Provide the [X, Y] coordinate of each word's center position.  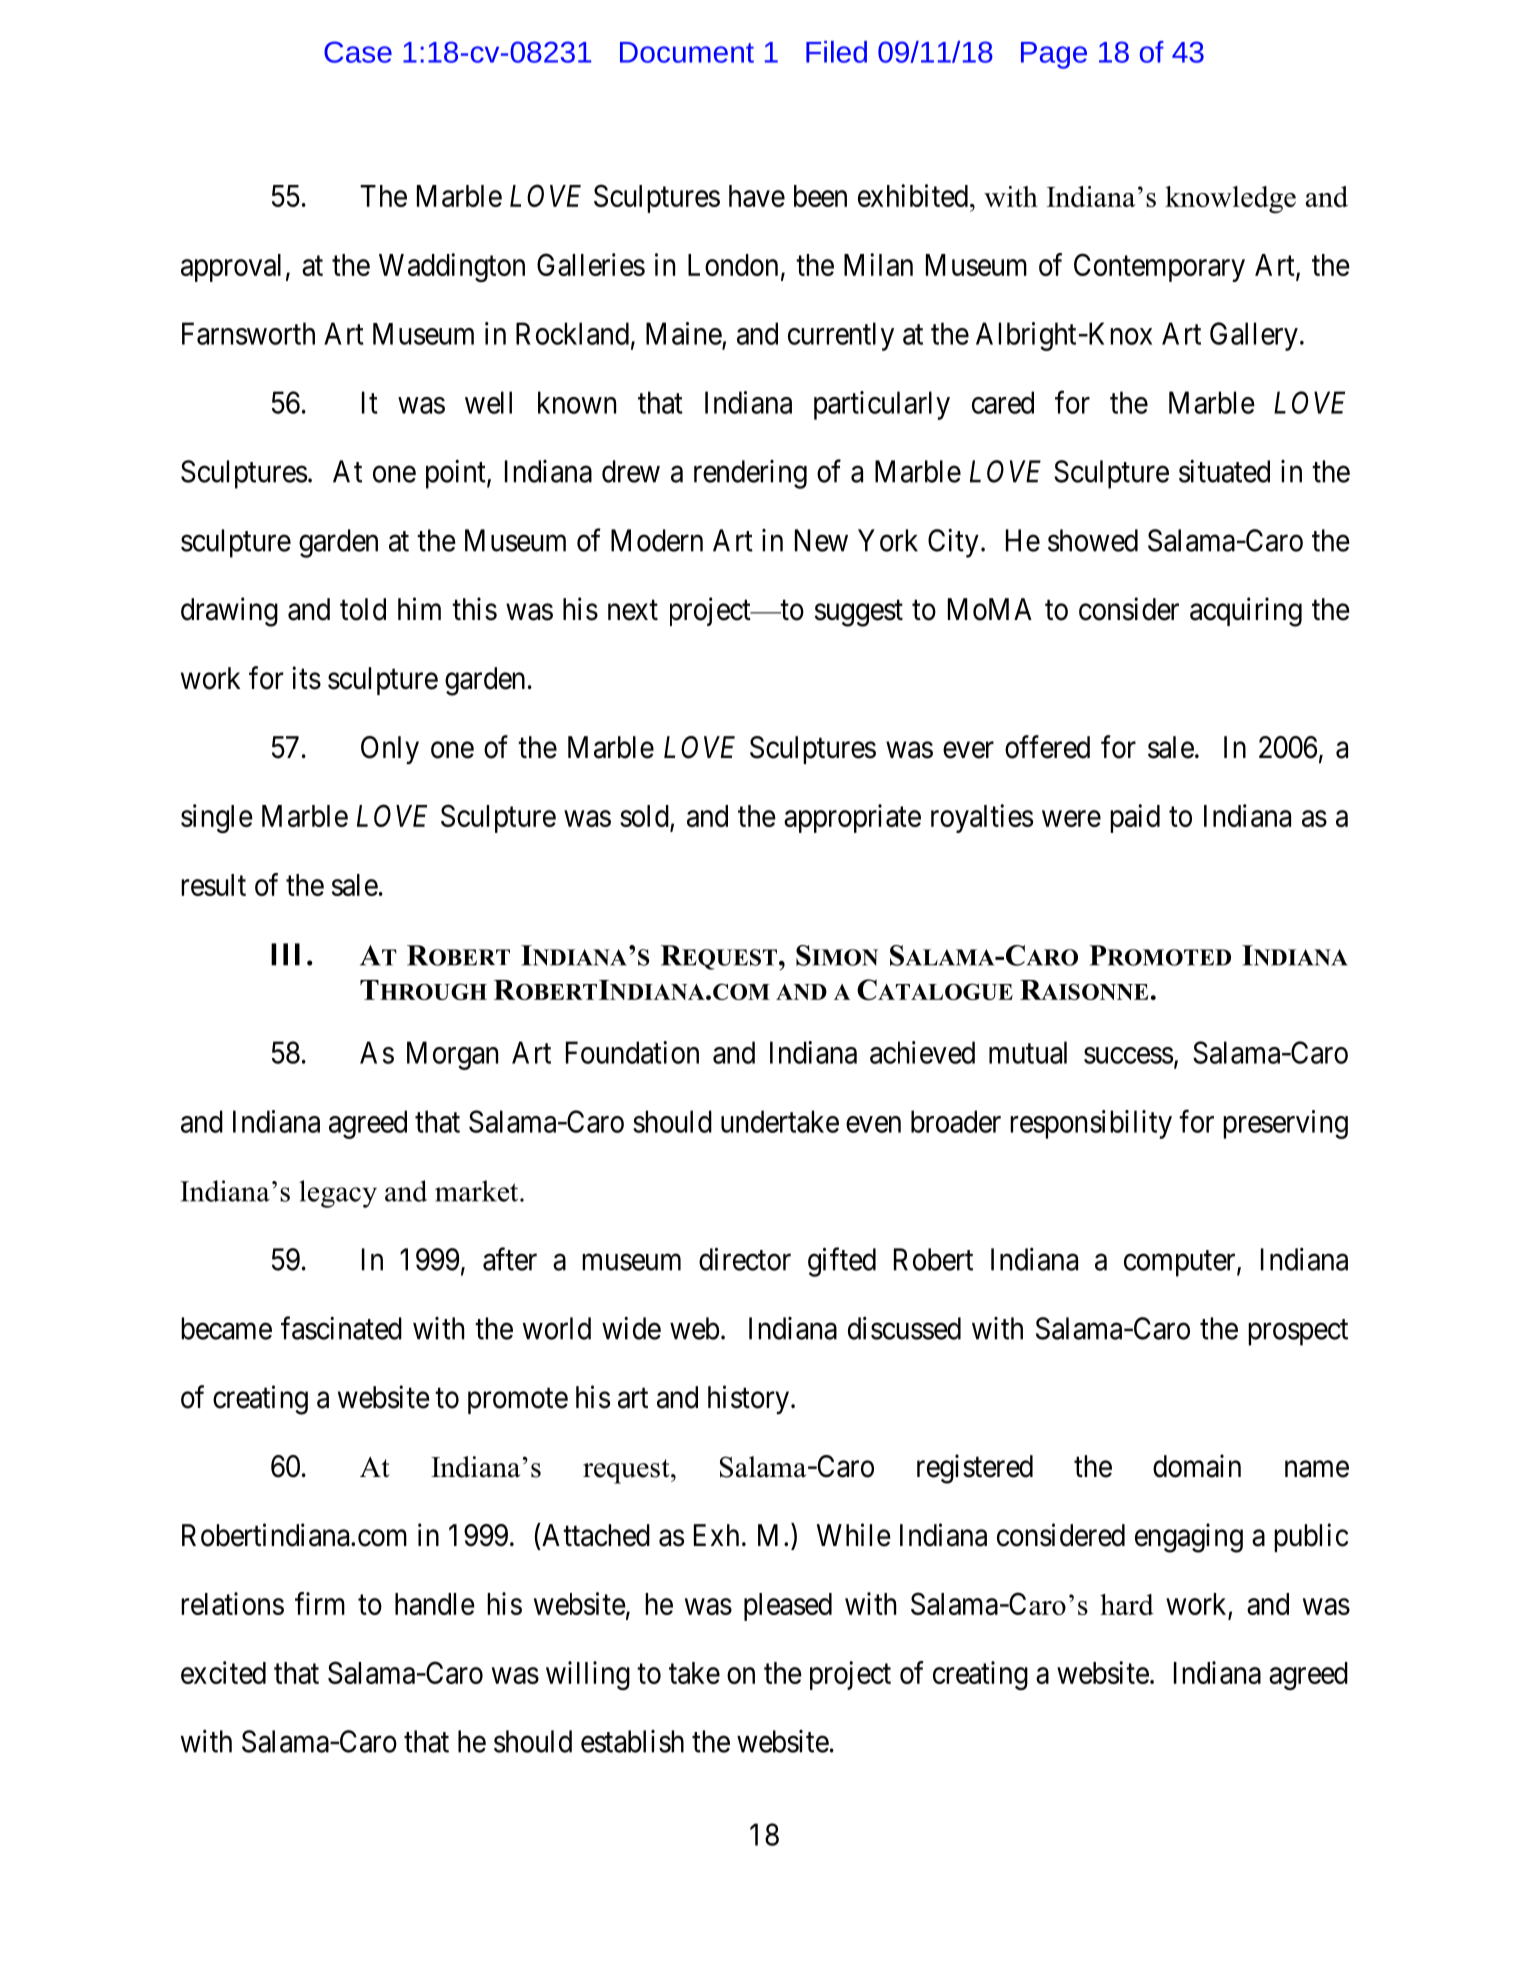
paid [1135, 818]
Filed [836, 52]
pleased [788, 1607]
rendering [750, 474]
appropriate [852, 818]
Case [358, 52]
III [285, 954]
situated [1224, 471]
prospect [1298, 1332]
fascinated [341, 1328]
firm [320, 1603]
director [745, 1259]
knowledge [1230, 200]
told [363, 609]
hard [1127, 1604]
